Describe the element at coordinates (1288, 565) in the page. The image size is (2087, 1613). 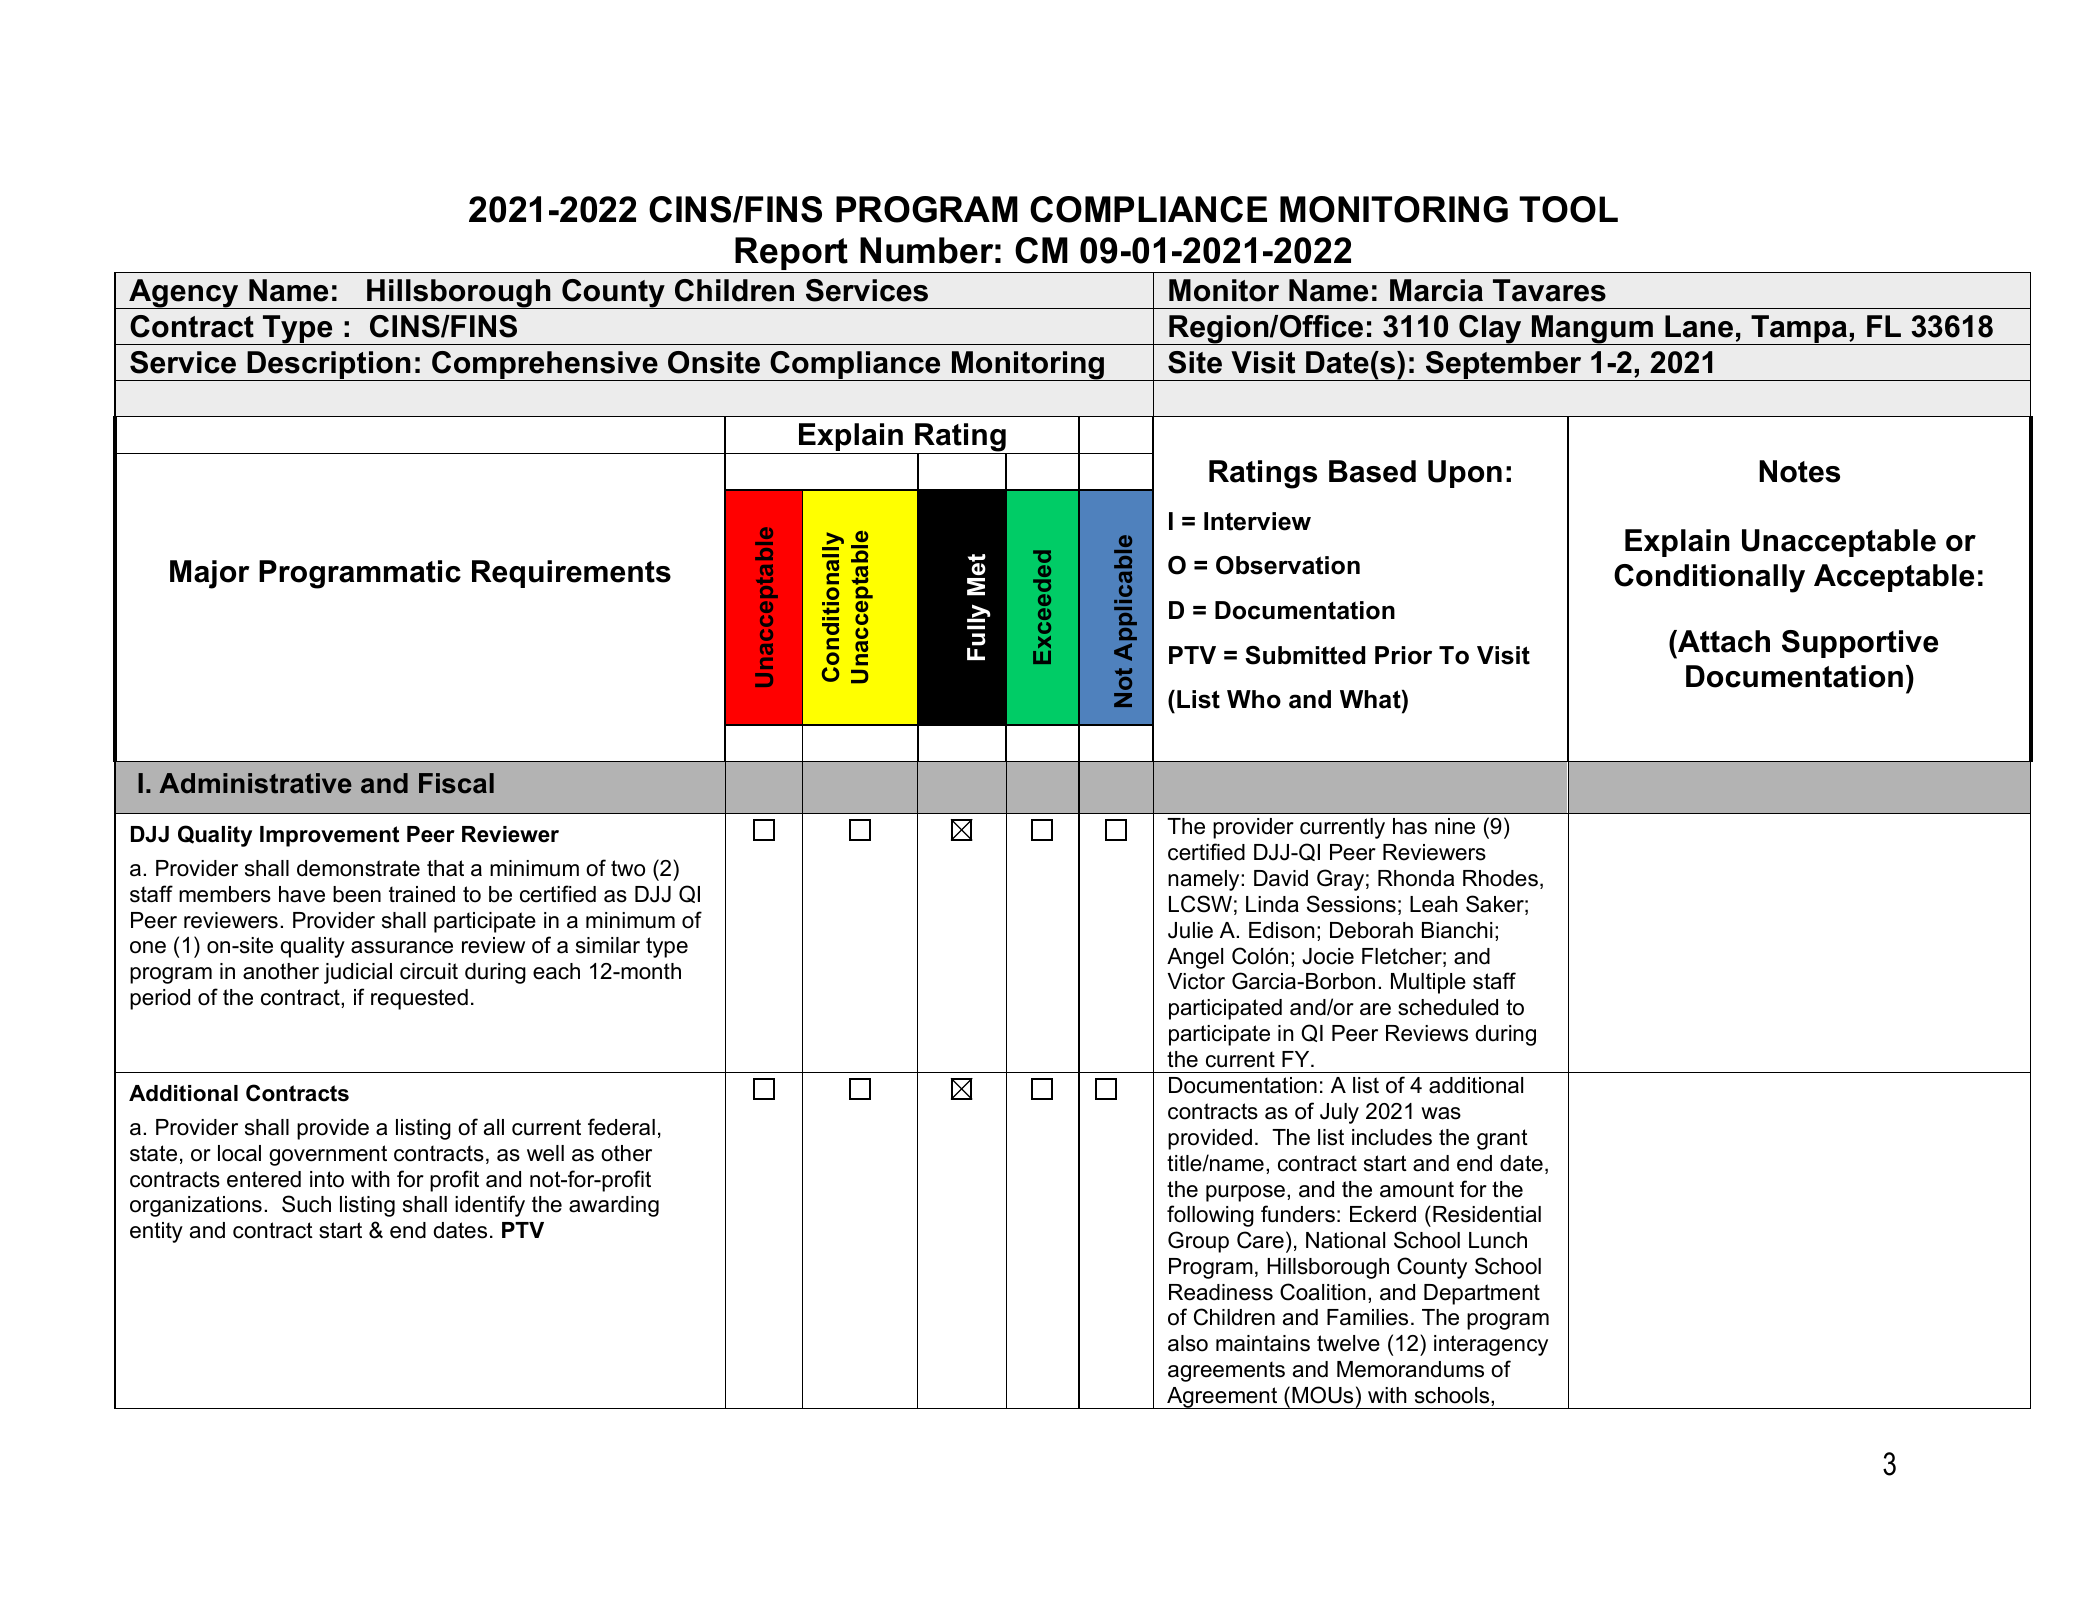
I see `Observation` at that location.
